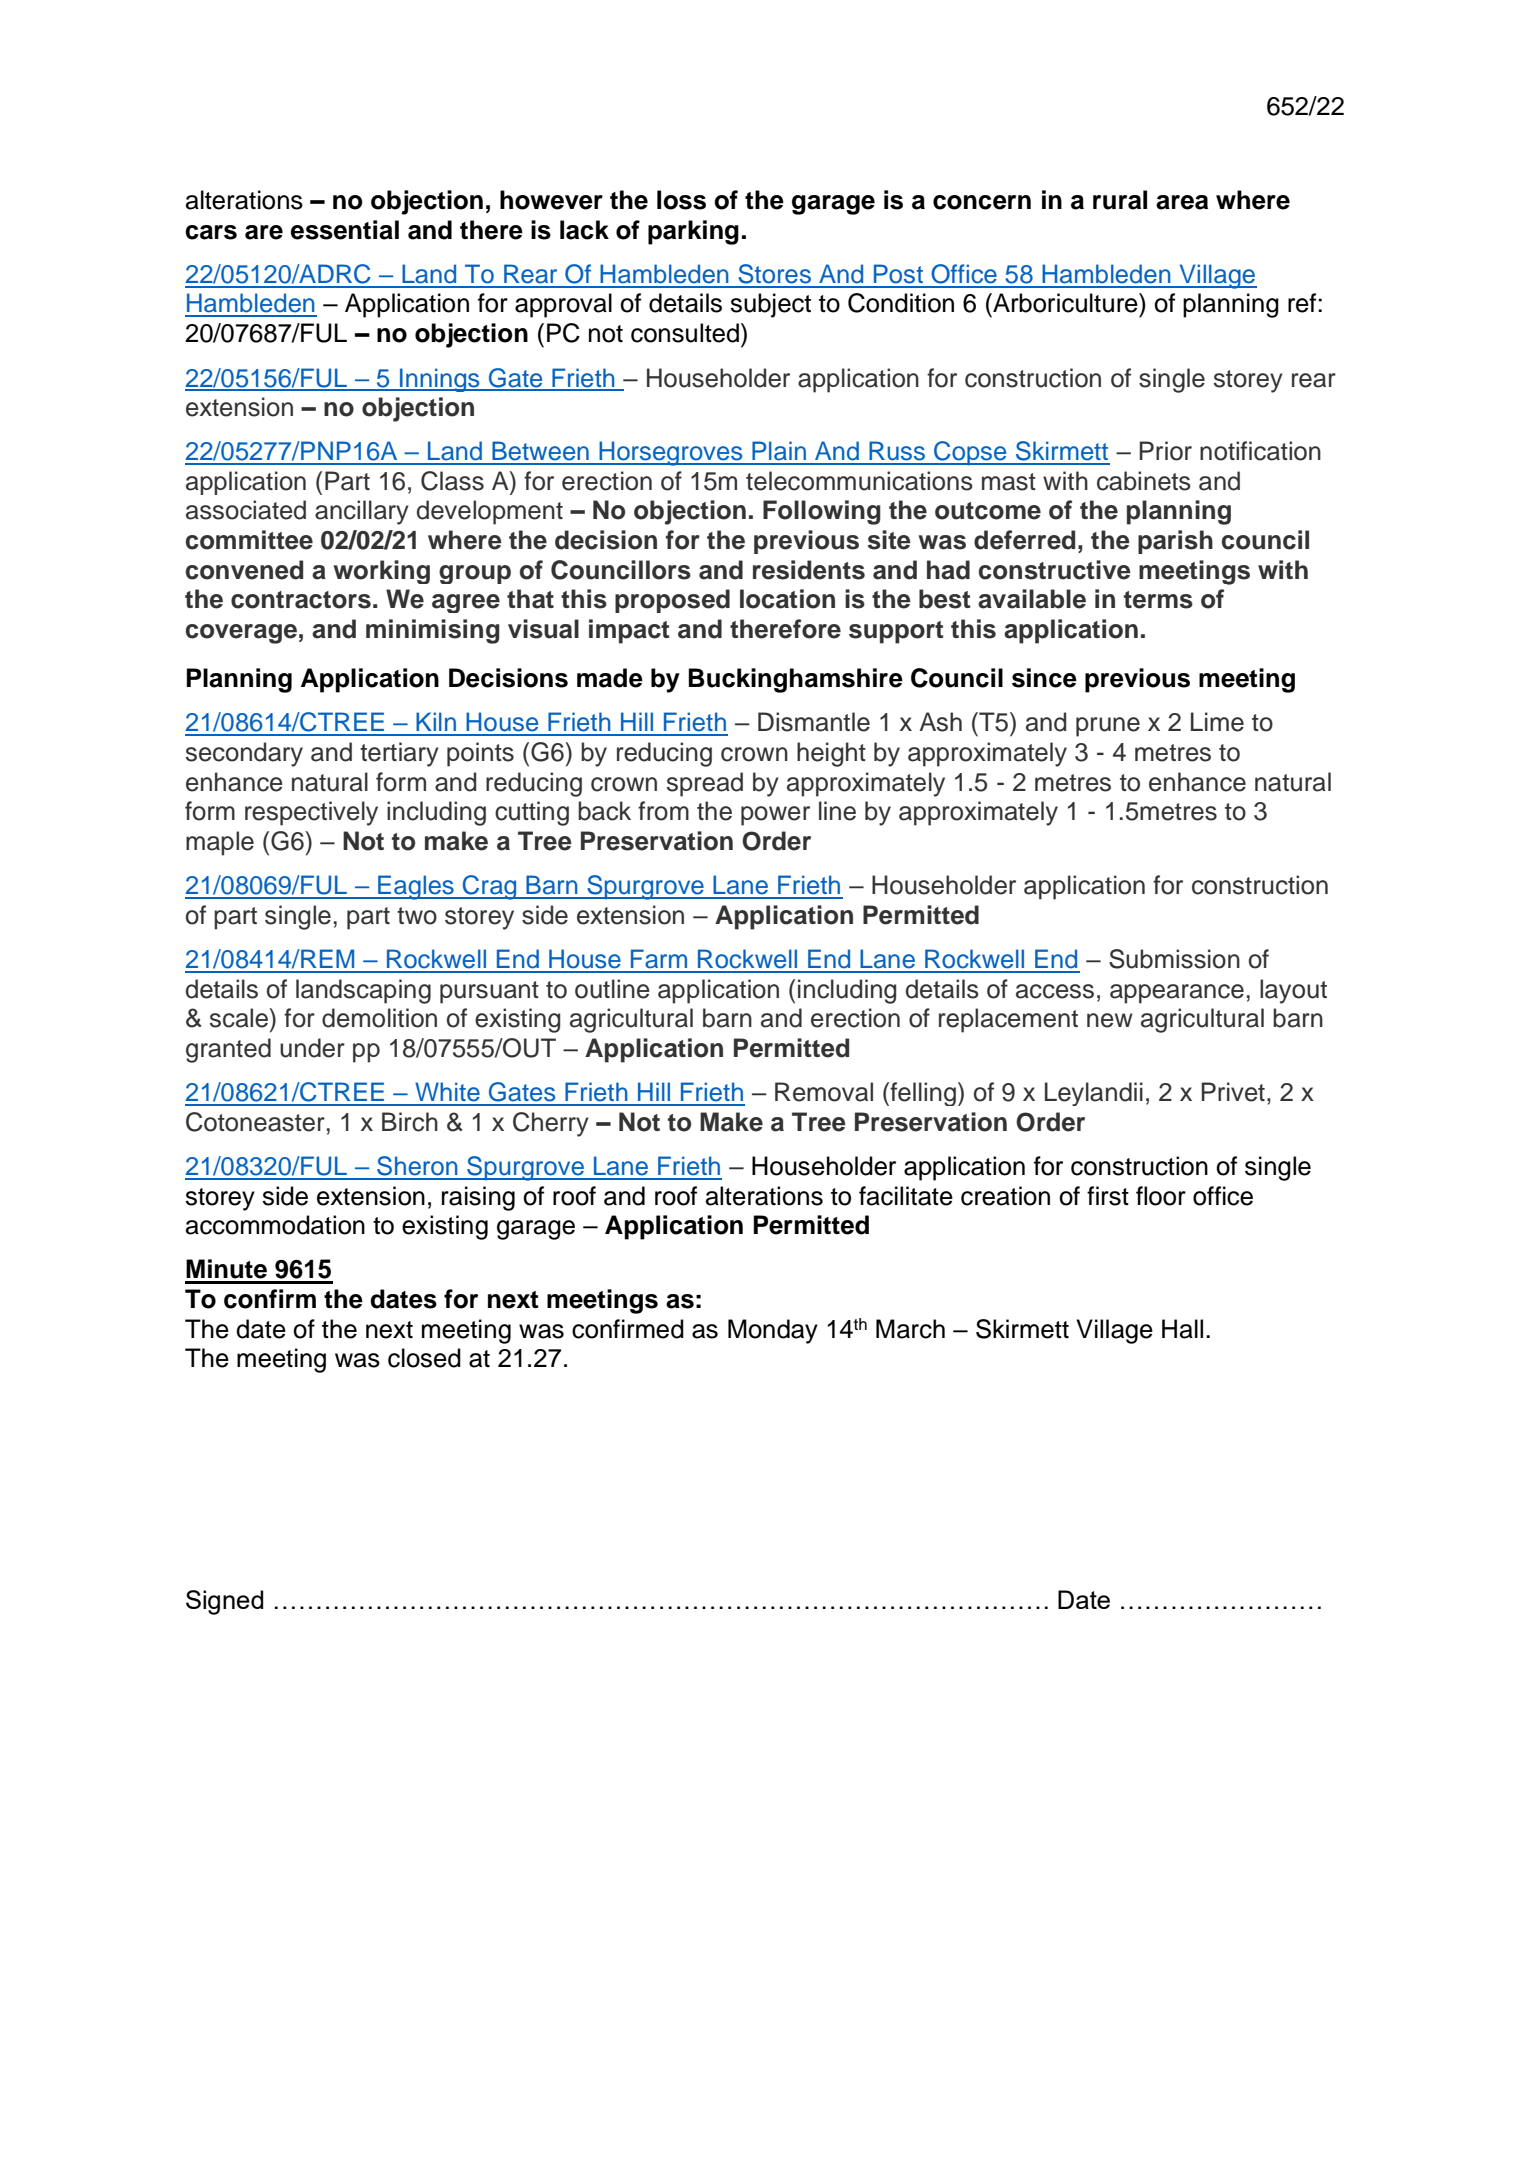 The height and width of the page is (2164, 1530). What do you see at coordinates (824, 1092) in the page?
I see `Removal` at bounding box center [824, 1092].
